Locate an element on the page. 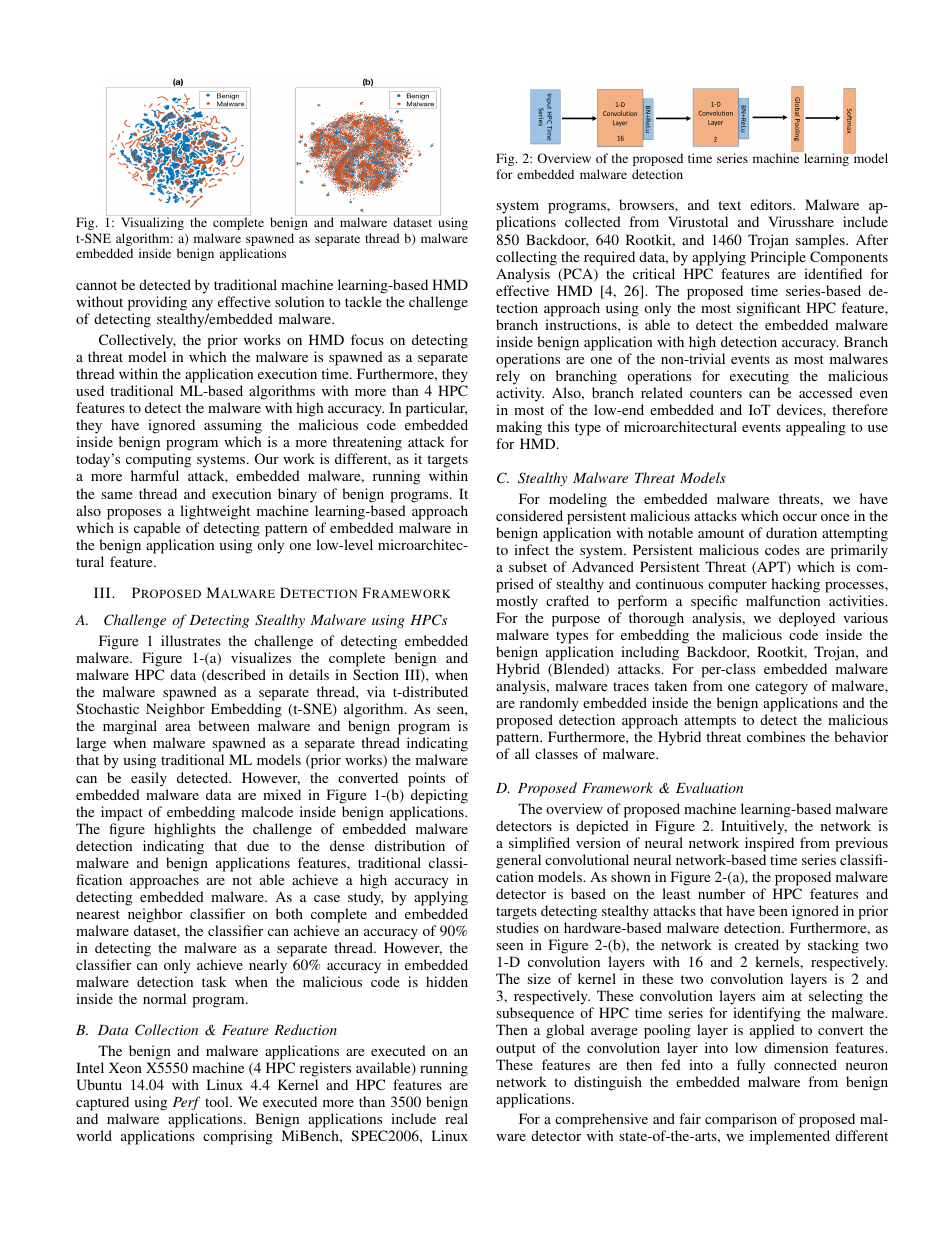 This page has height=1233, width=952. duration is located at coordinates (791, 532).
